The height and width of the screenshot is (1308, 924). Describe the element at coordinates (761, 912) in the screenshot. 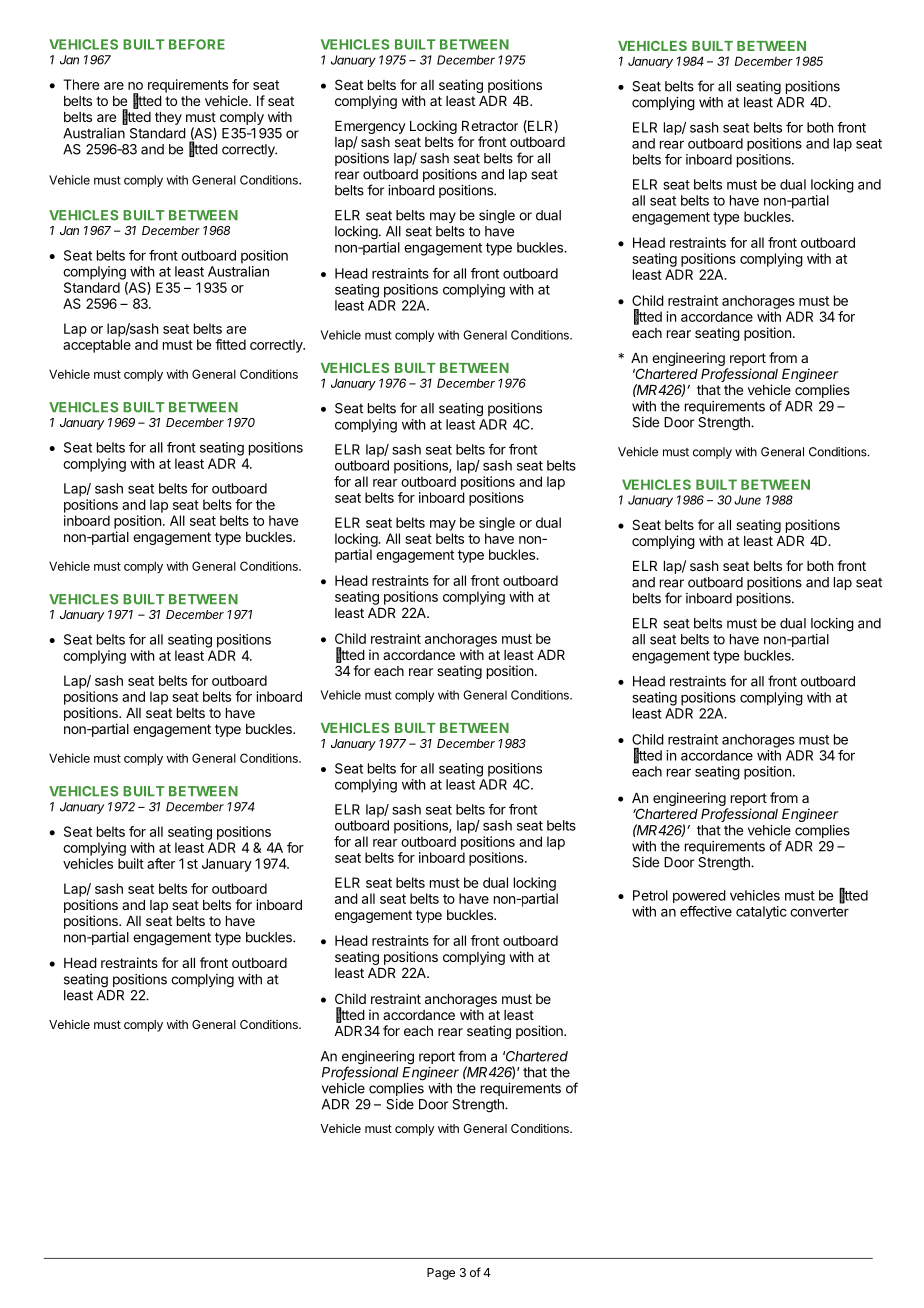

I see `catalytic` at that location.
